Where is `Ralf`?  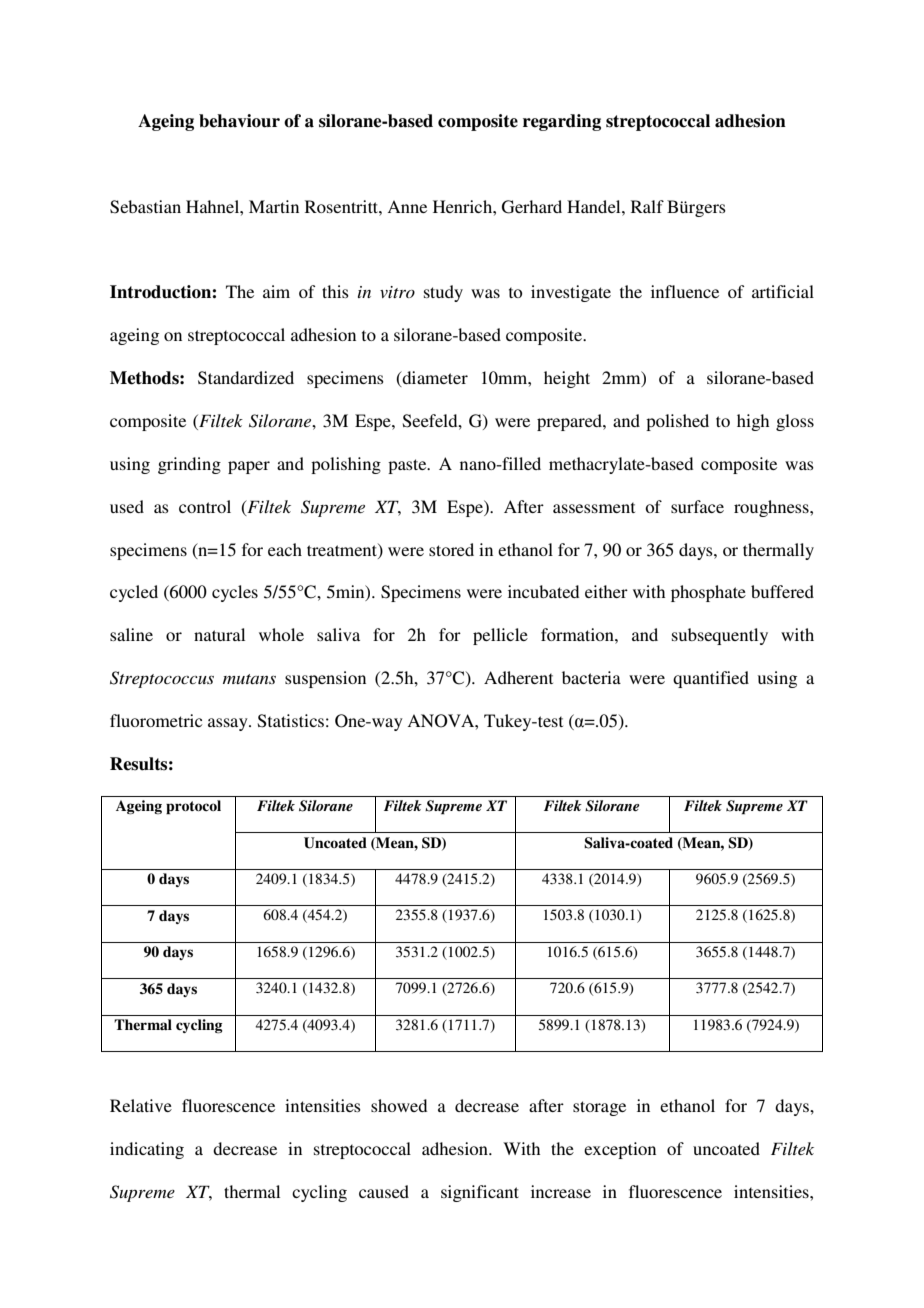 Ralf is located at coordinates (647, 206).
